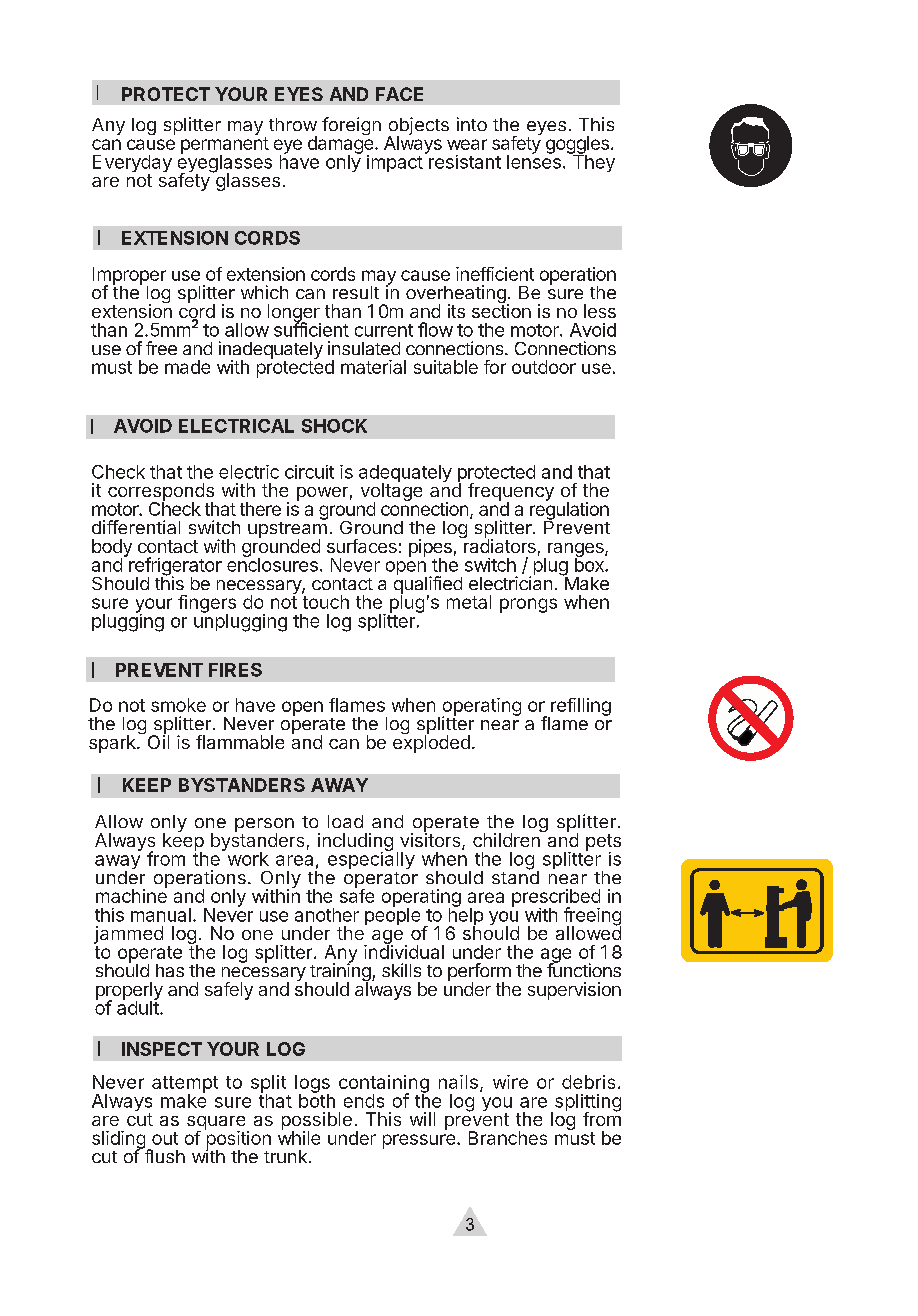 This screenshot has width=918, height=1316. Describe the element at coordinates (175, 567) in the screenshot. I see `refrigerator` at that location.
